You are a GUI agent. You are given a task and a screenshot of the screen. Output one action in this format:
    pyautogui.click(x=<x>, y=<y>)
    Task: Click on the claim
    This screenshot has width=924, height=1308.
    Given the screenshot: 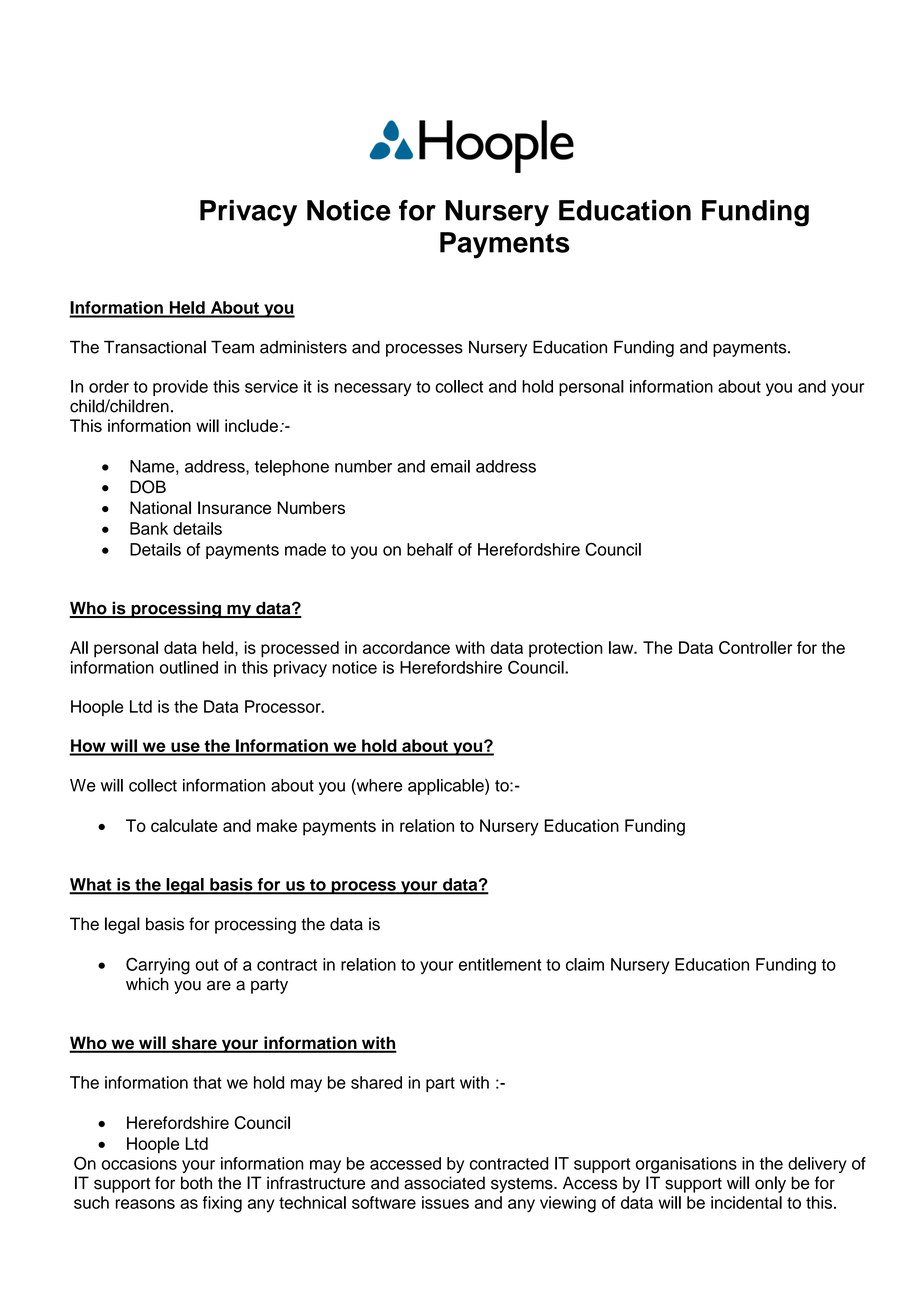 What is the action you would take?
    pyautogui.click(x=585, y=964)
